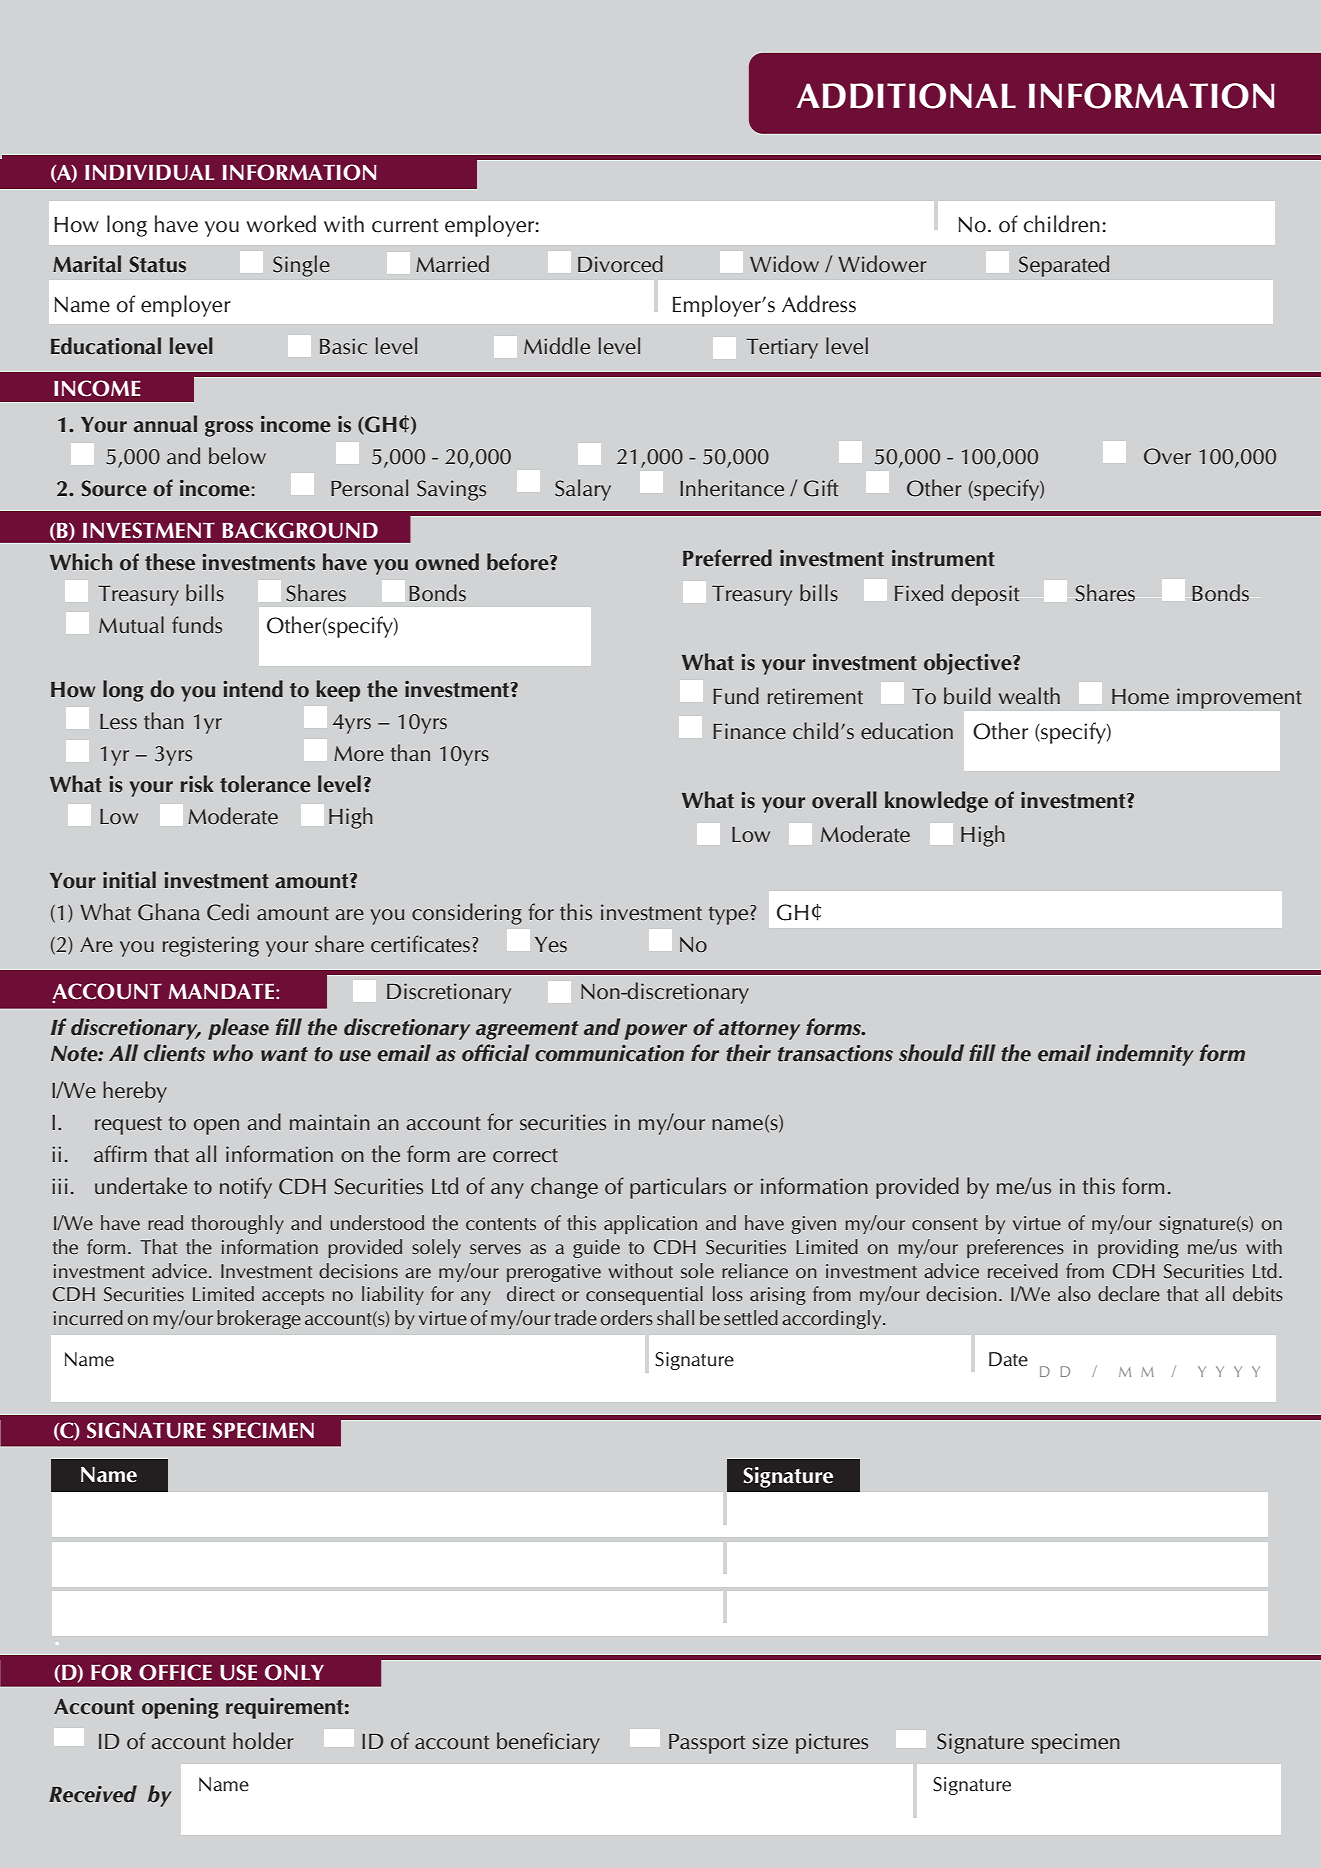 This screenshot has width=1321, height=1868. I want to click on OFFICE, so click(175, 1672).
